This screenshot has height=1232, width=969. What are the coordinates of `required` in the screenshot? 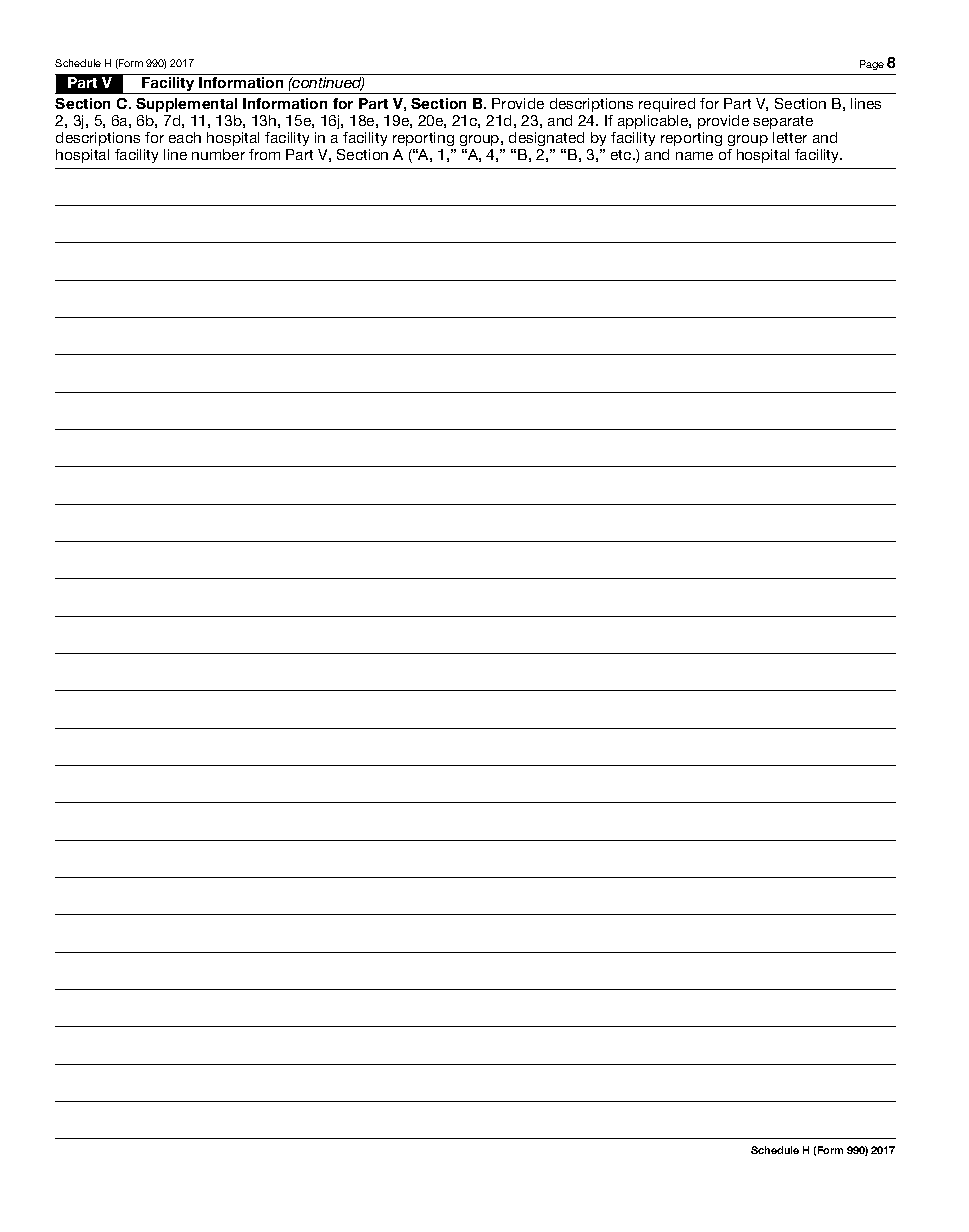 It's located at (667, 105).
